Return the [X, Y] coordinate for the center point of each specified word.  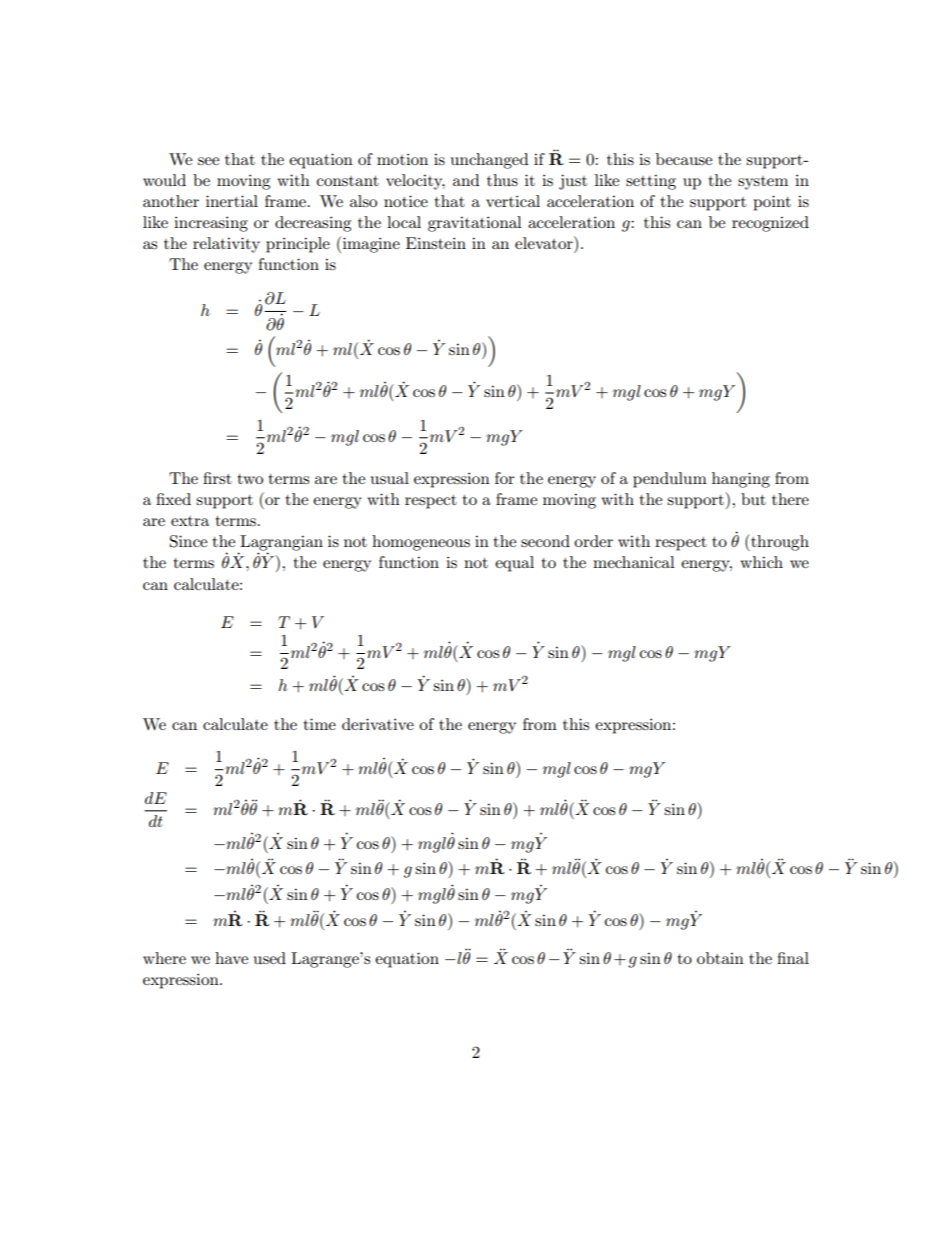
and [466, 180]
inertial [232, 201]
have [231, 958]
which [761, 562]
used [270, 958]
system [763, 183]
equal [514, 564]
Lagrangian [280, 544]
